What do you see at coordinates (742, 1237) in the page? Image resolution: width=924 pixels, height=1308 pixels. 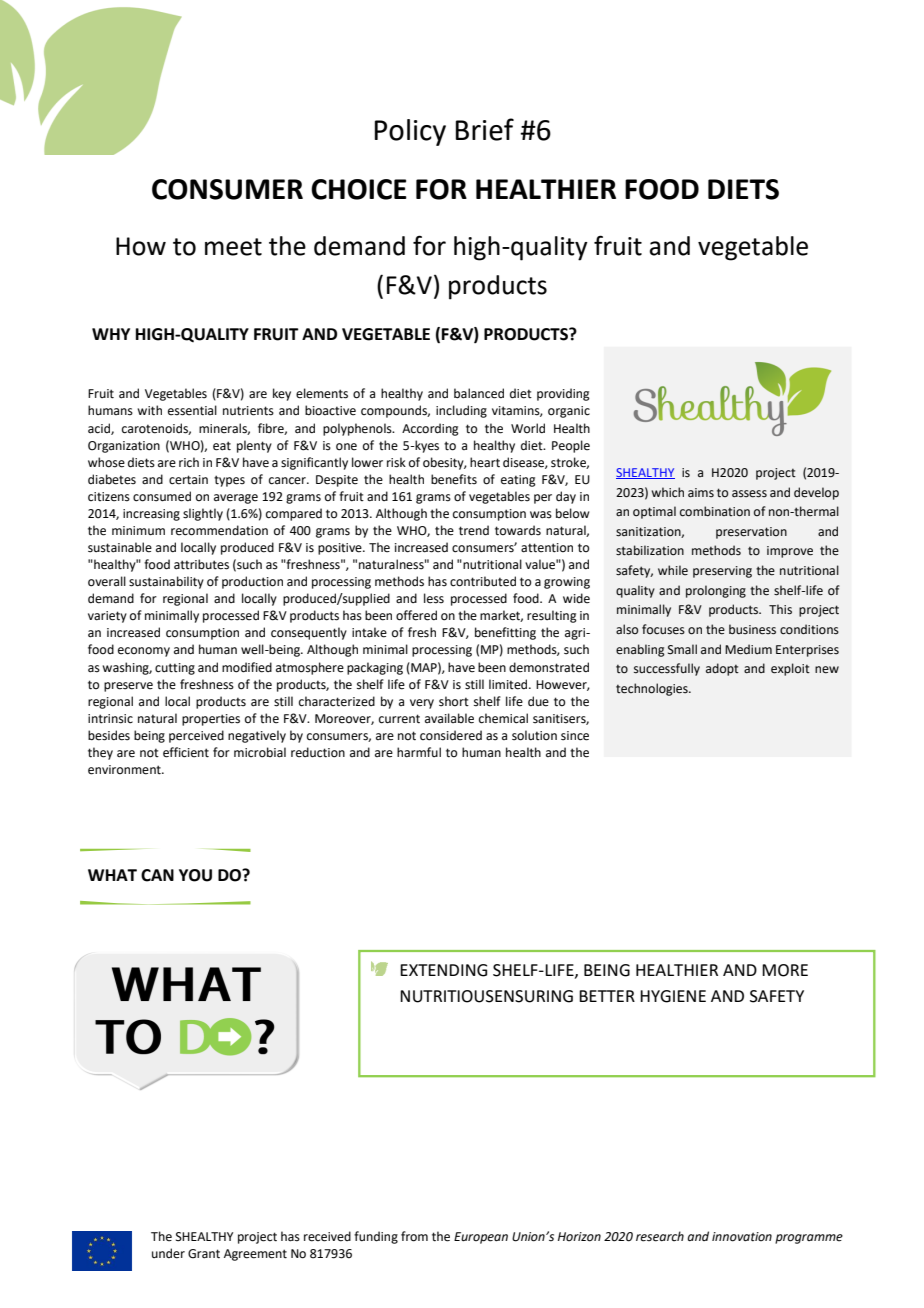 I see `innovation` at bounding box center [742, 1237].
